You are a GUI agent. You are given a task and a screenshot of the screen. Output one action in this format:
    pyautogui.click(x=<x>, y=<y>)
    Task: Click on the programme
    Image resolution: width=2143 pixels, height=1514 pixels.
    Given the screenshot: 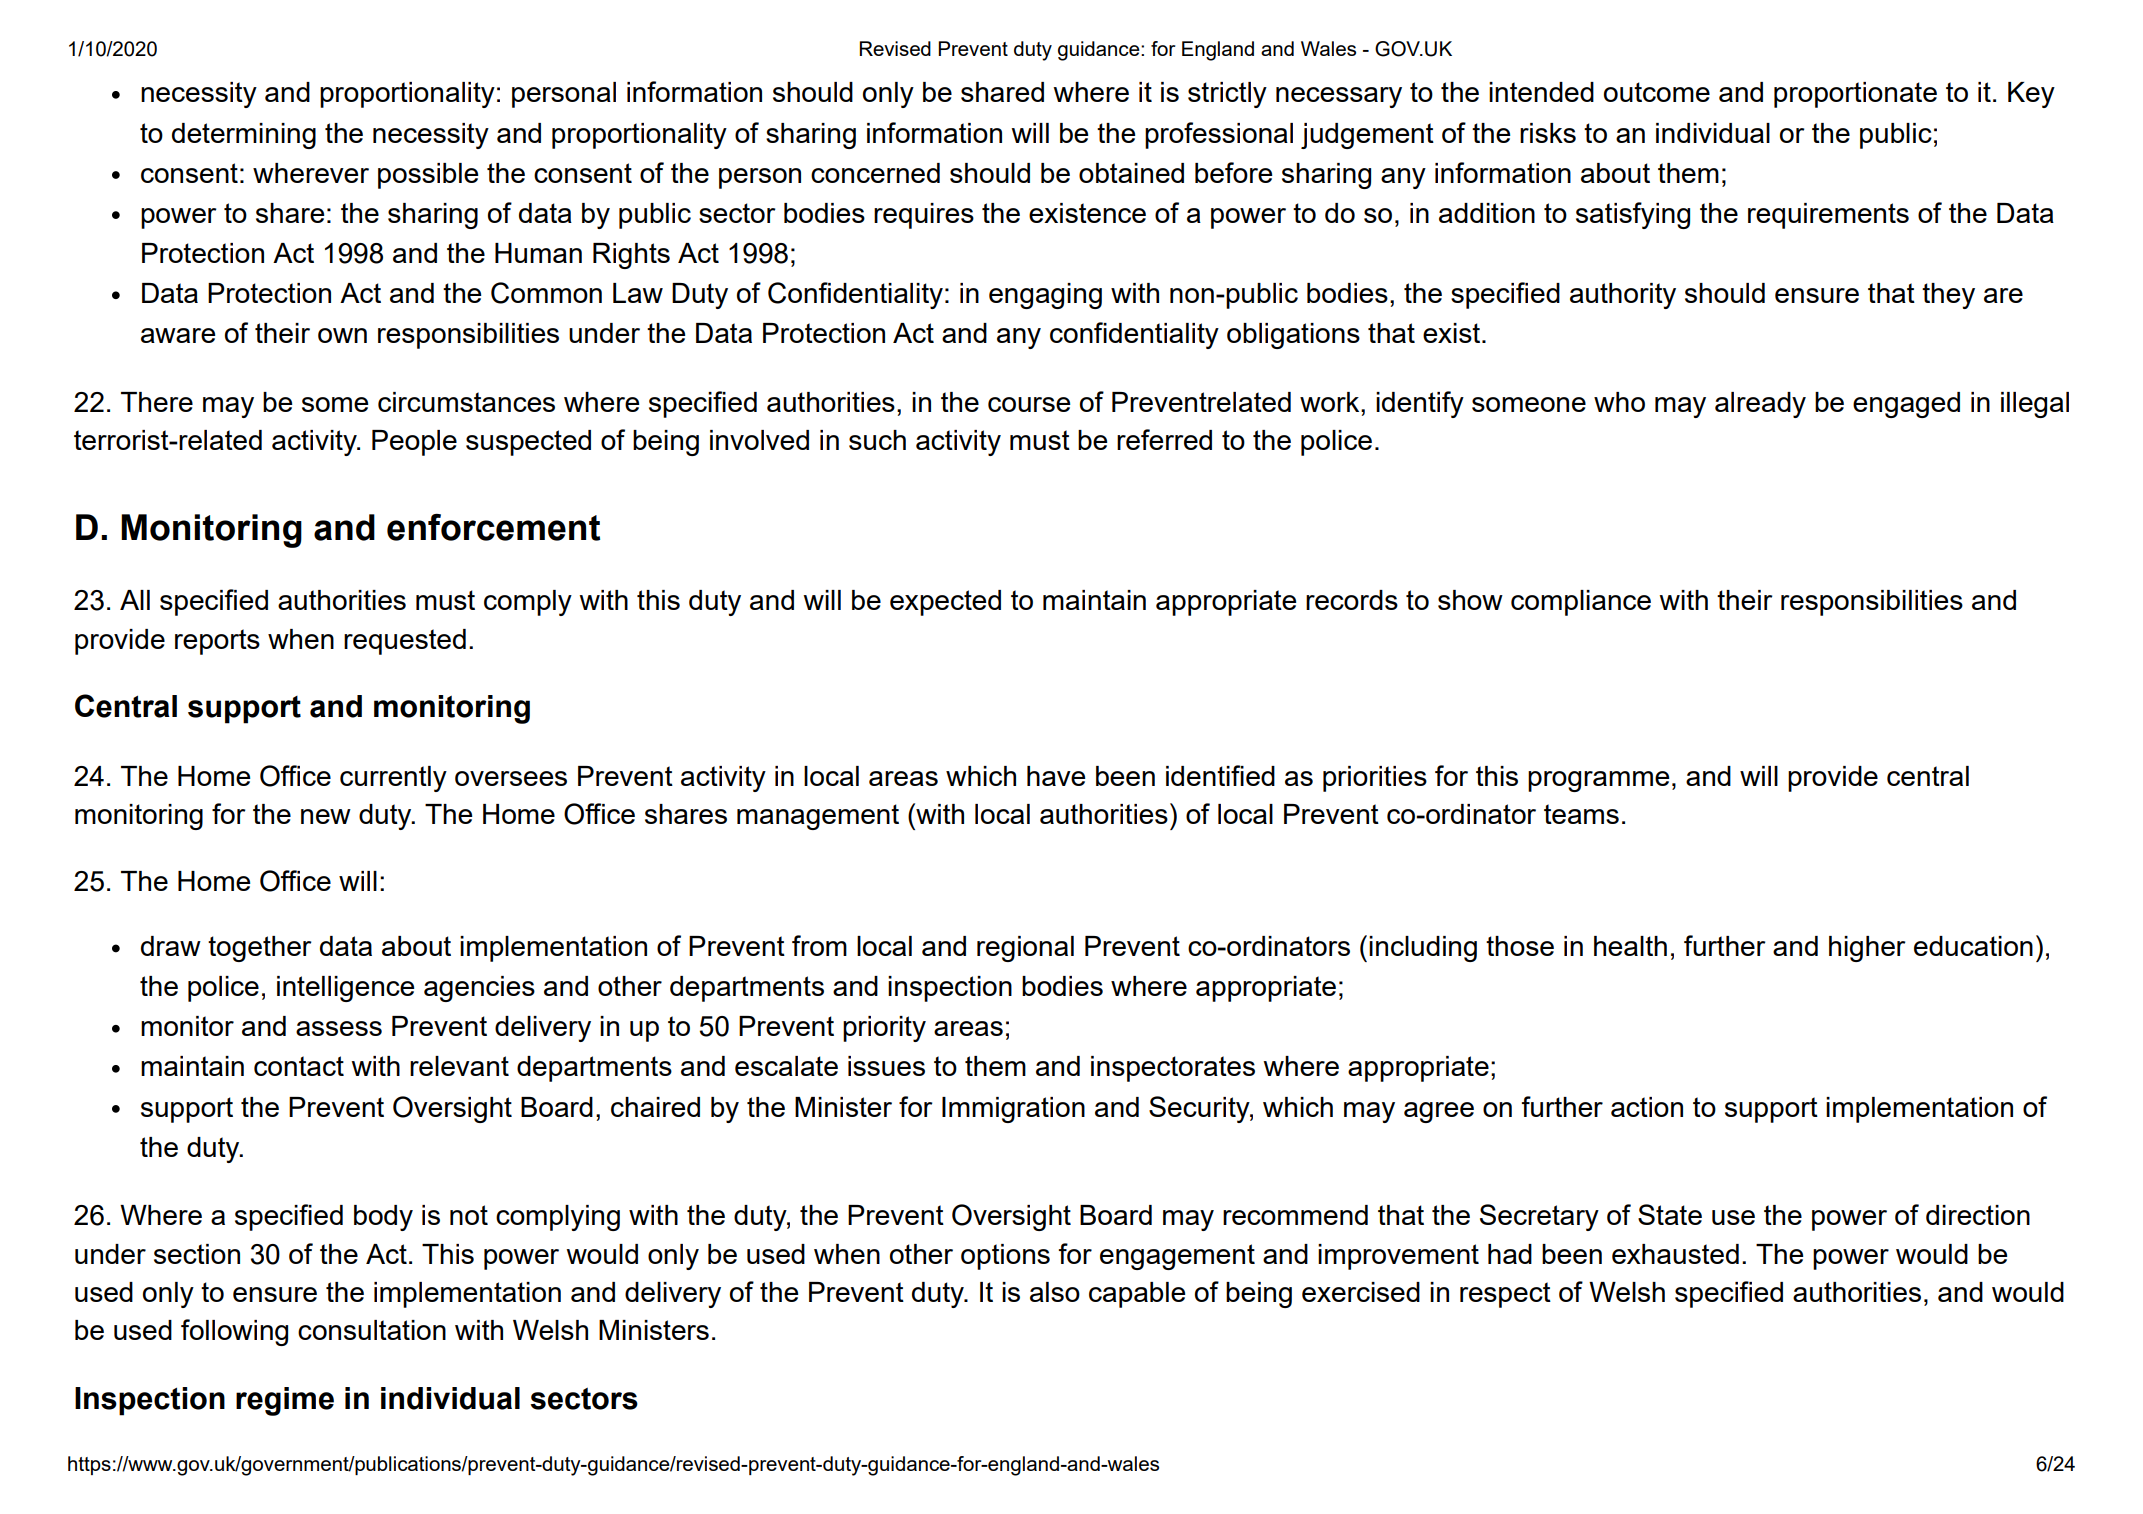 What is the action you would take?
    pyautogui.click(x=1598, y=781)
